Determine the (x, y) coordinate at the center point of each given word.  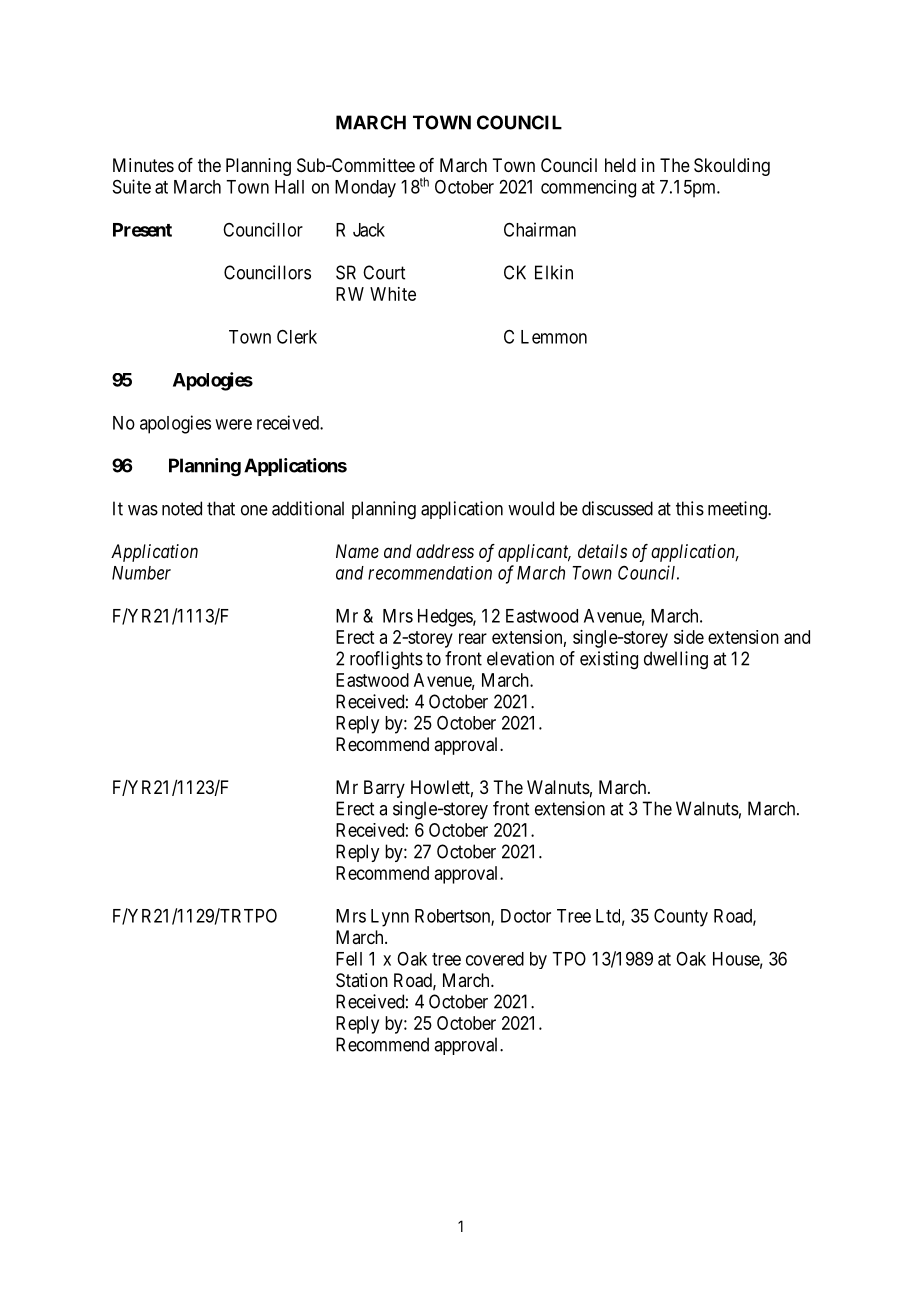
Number (141, 573)
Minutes (143, 165)
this (690, 508)
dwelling (676, 660)
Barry (384, 789)
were (233, 424)
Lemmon (554, 337)
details (602, 551)
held (620, 165)
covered (495, 959)
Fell (349, 959)
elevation (520, 658)
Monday (365, 189)
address (445, 551)
